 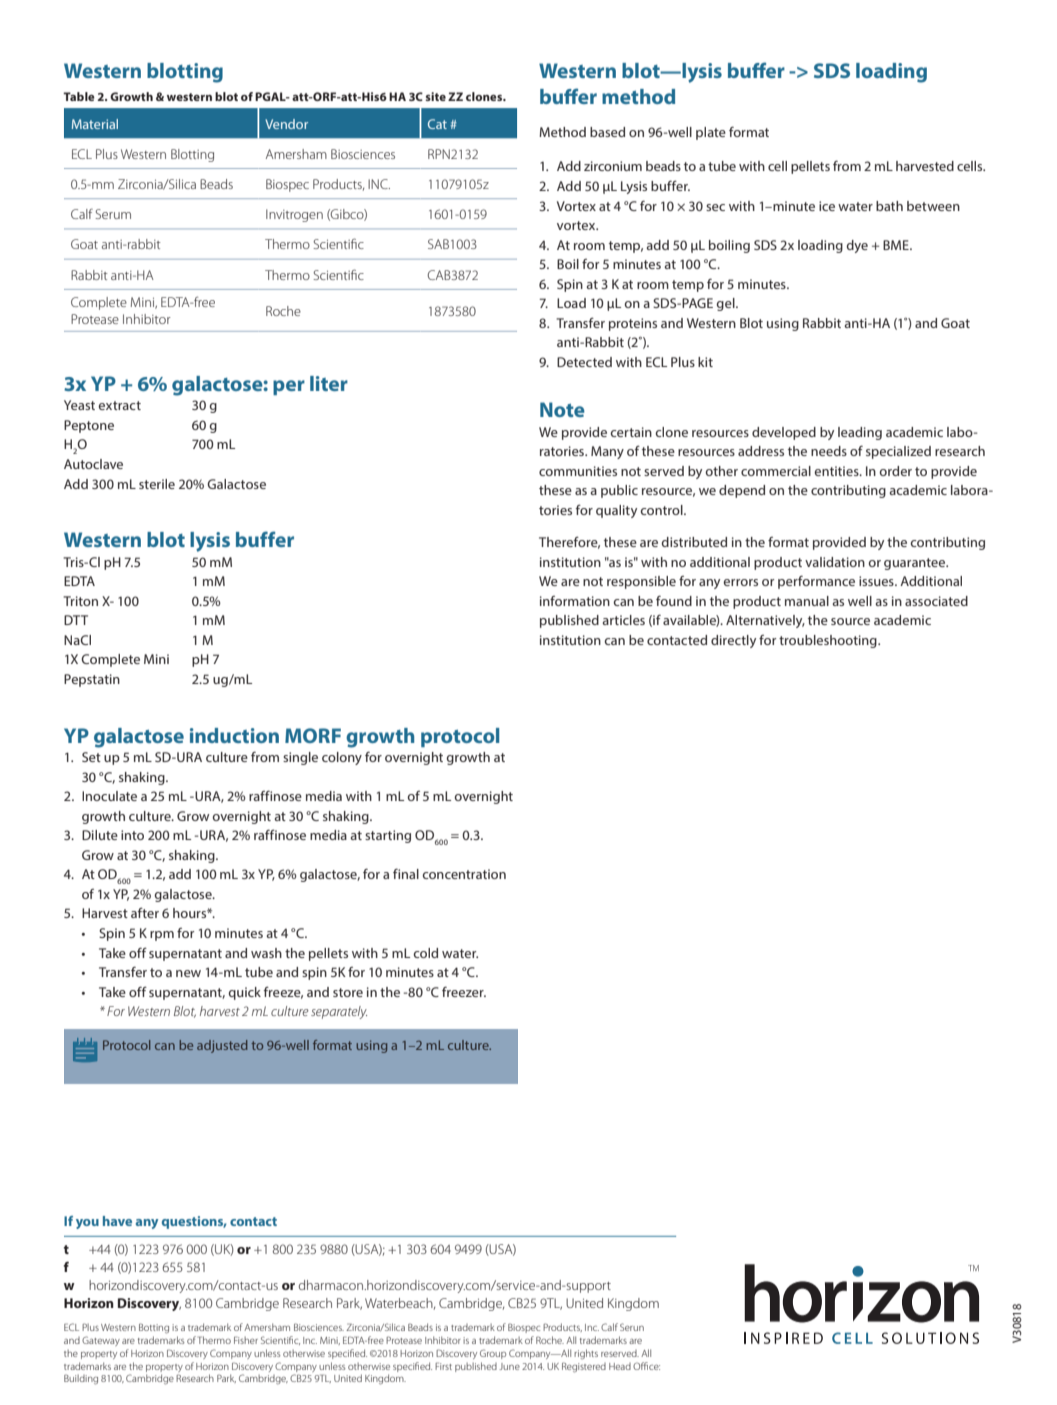 What do you see at coordinates (829, 641) in the document?
I see `troubleshooting` at bounding box center [829, 641].
